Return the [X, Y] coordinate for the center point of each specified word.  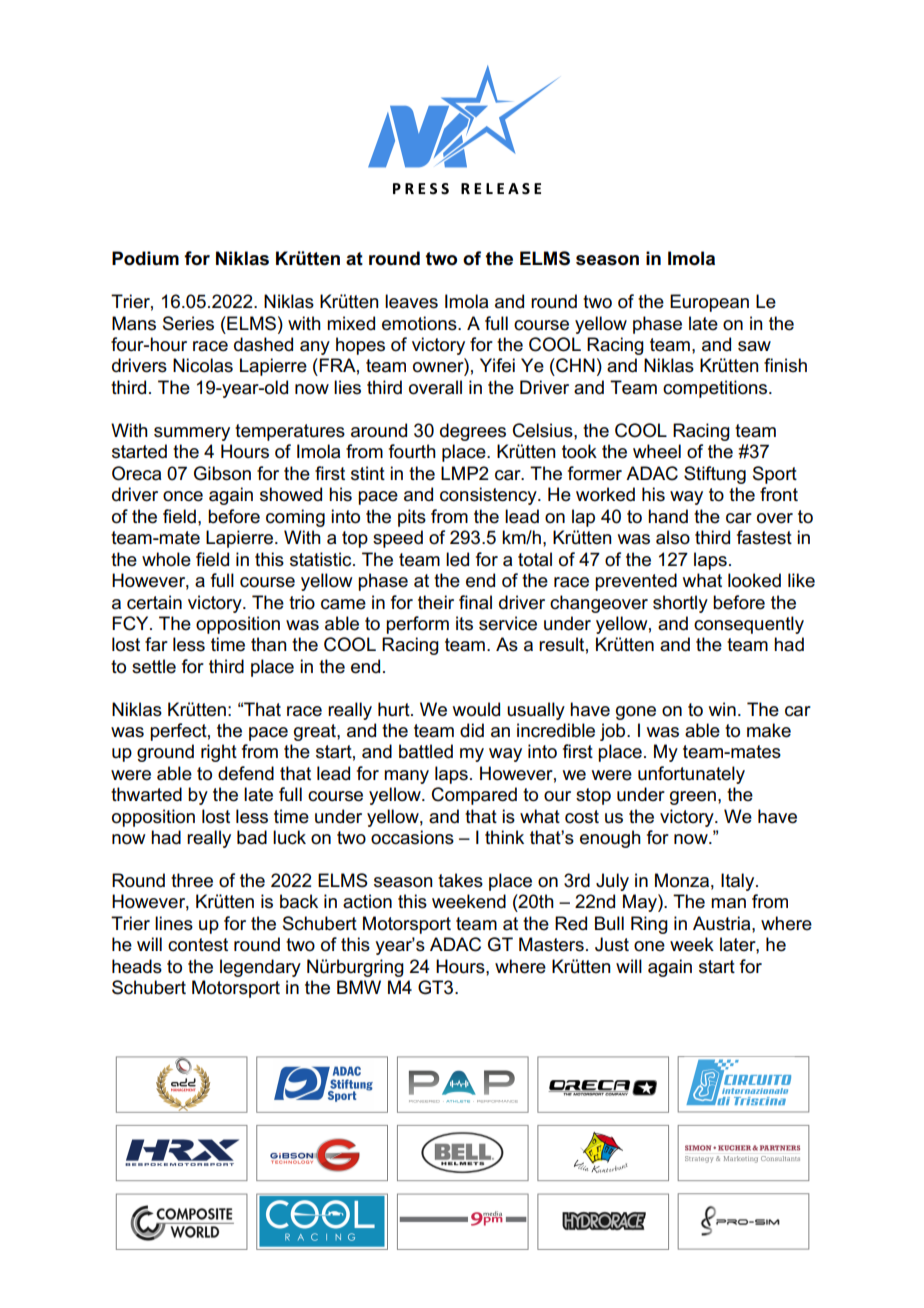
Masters [551, 944]
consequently [749, 625]
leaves [411, 301]
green [693, 798]
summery [192, 434]
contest [198, 945]
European [709, 303]
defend [246, 773]
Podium [145, 258]
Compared [474, 796]
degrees [473, 432]
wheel [657, 451]
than [269, 644]
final [475, 602]
